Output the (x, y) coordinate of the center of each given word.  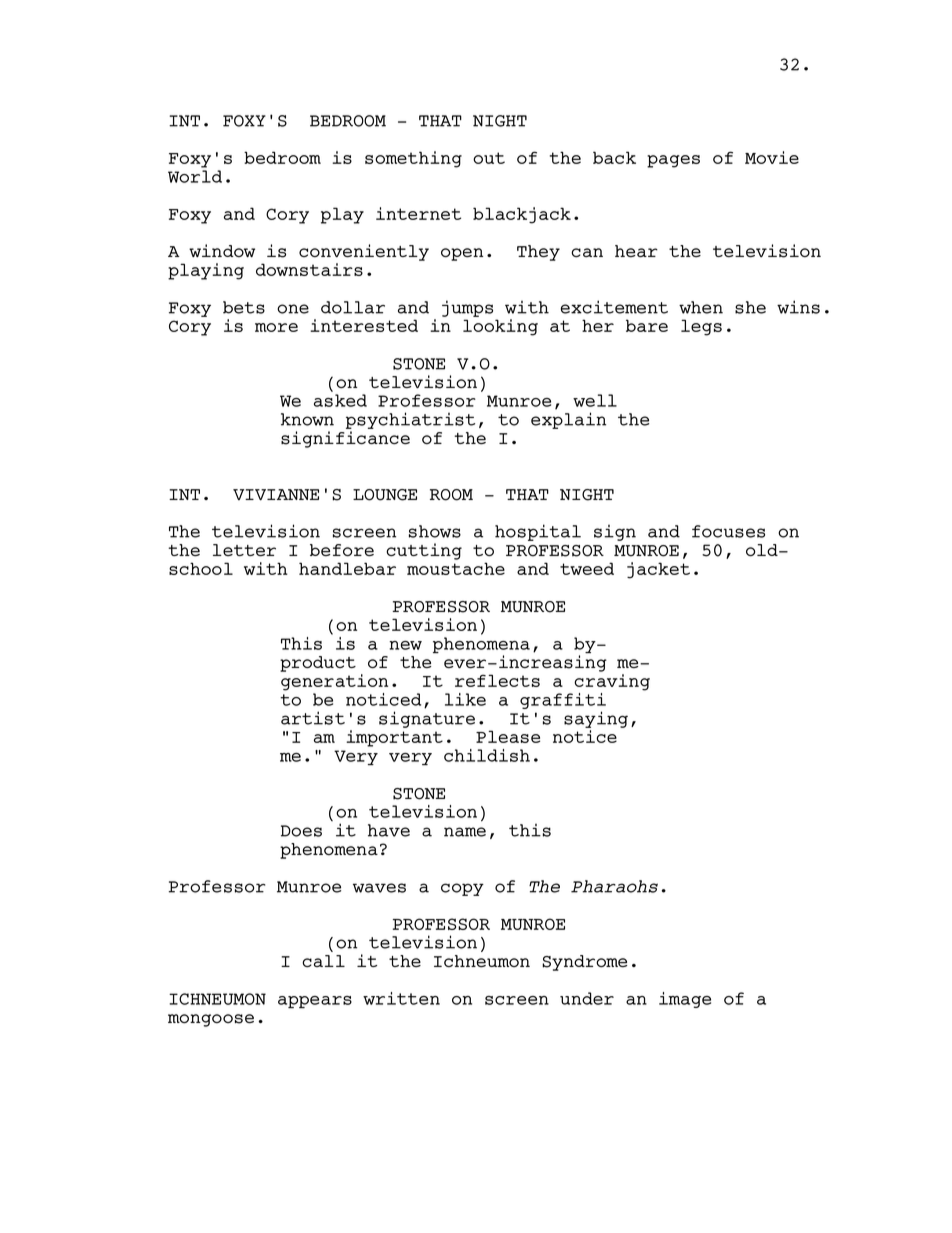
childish (487, 755)
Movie (772, 157)
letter (244, 550)
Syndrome (584, 963)
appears (315, 1002)
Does (301, 831)
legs (701, 327)
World (195, 176)
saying (596, 719)
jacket (658, 570)
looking (500, 327)
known (307, 419)
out (489, 158)
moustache (456, 568)
